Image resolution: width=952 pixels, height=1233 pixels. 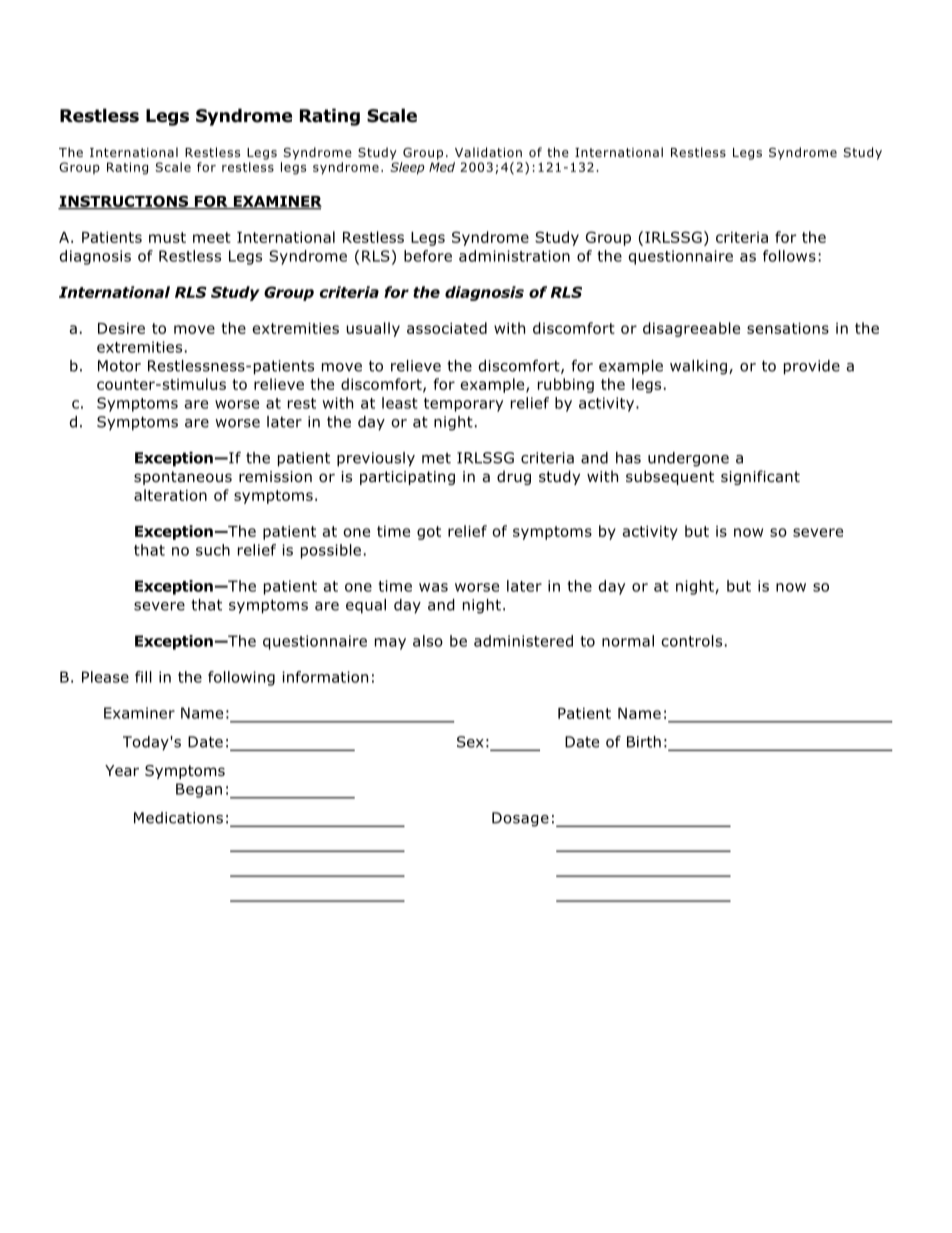 I want to click on Validation, so click(x=488, y=152).
